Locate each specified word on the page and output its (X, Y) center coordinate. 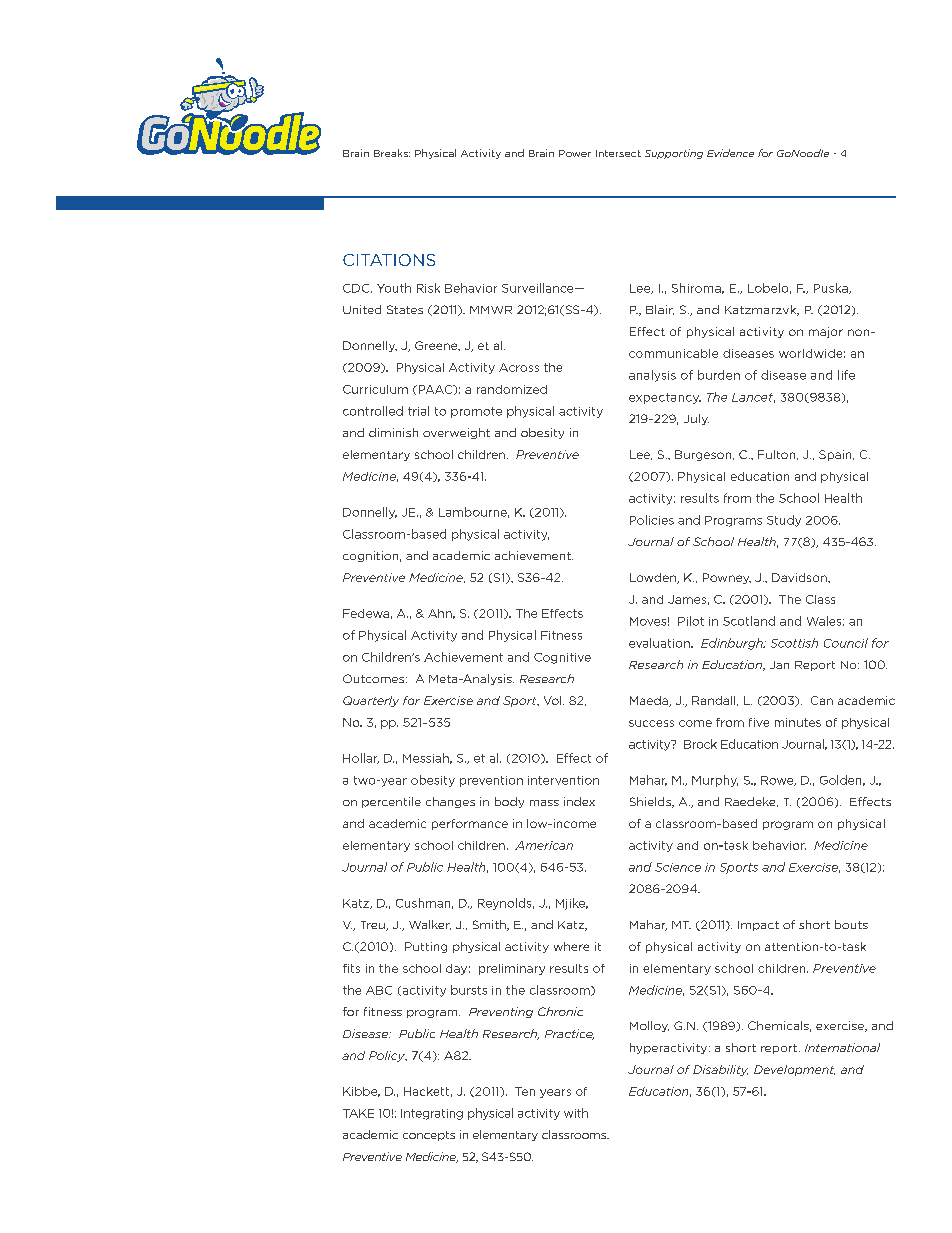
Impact (758, 926)
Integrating (432, 1114)
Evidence (730, 153)
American (544, 845)
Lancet (753, 398)
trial (418, 411)
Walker (430, 925)
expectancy (665, 398)
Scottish (794, 643)
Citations (389, 260)
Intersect (618, 153)
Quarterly (371, 701)
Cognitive (562, 658)
